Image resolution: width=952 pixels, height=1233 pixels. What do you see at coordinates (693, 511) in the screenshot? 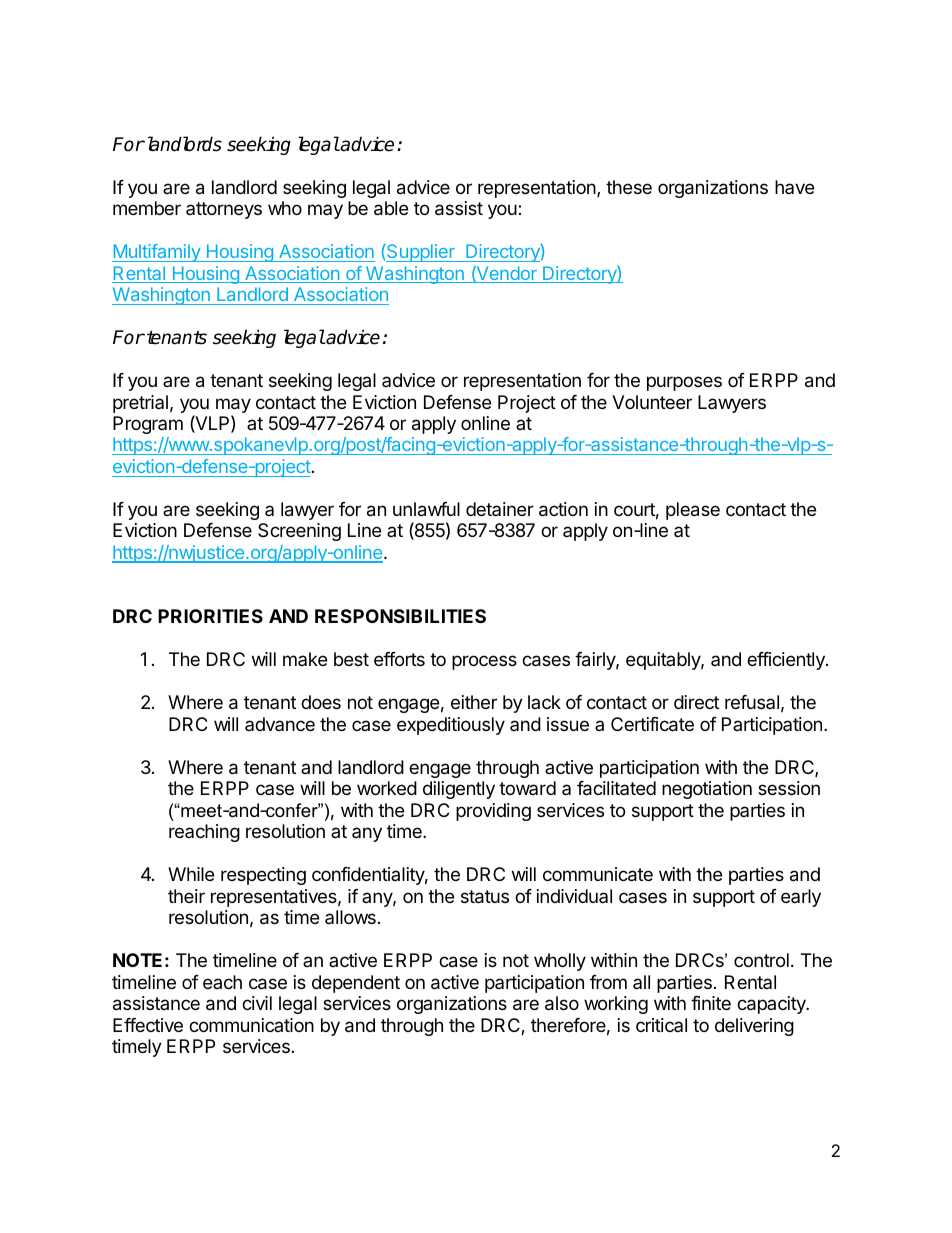
I see `please` at bounding box center [693, 511].
